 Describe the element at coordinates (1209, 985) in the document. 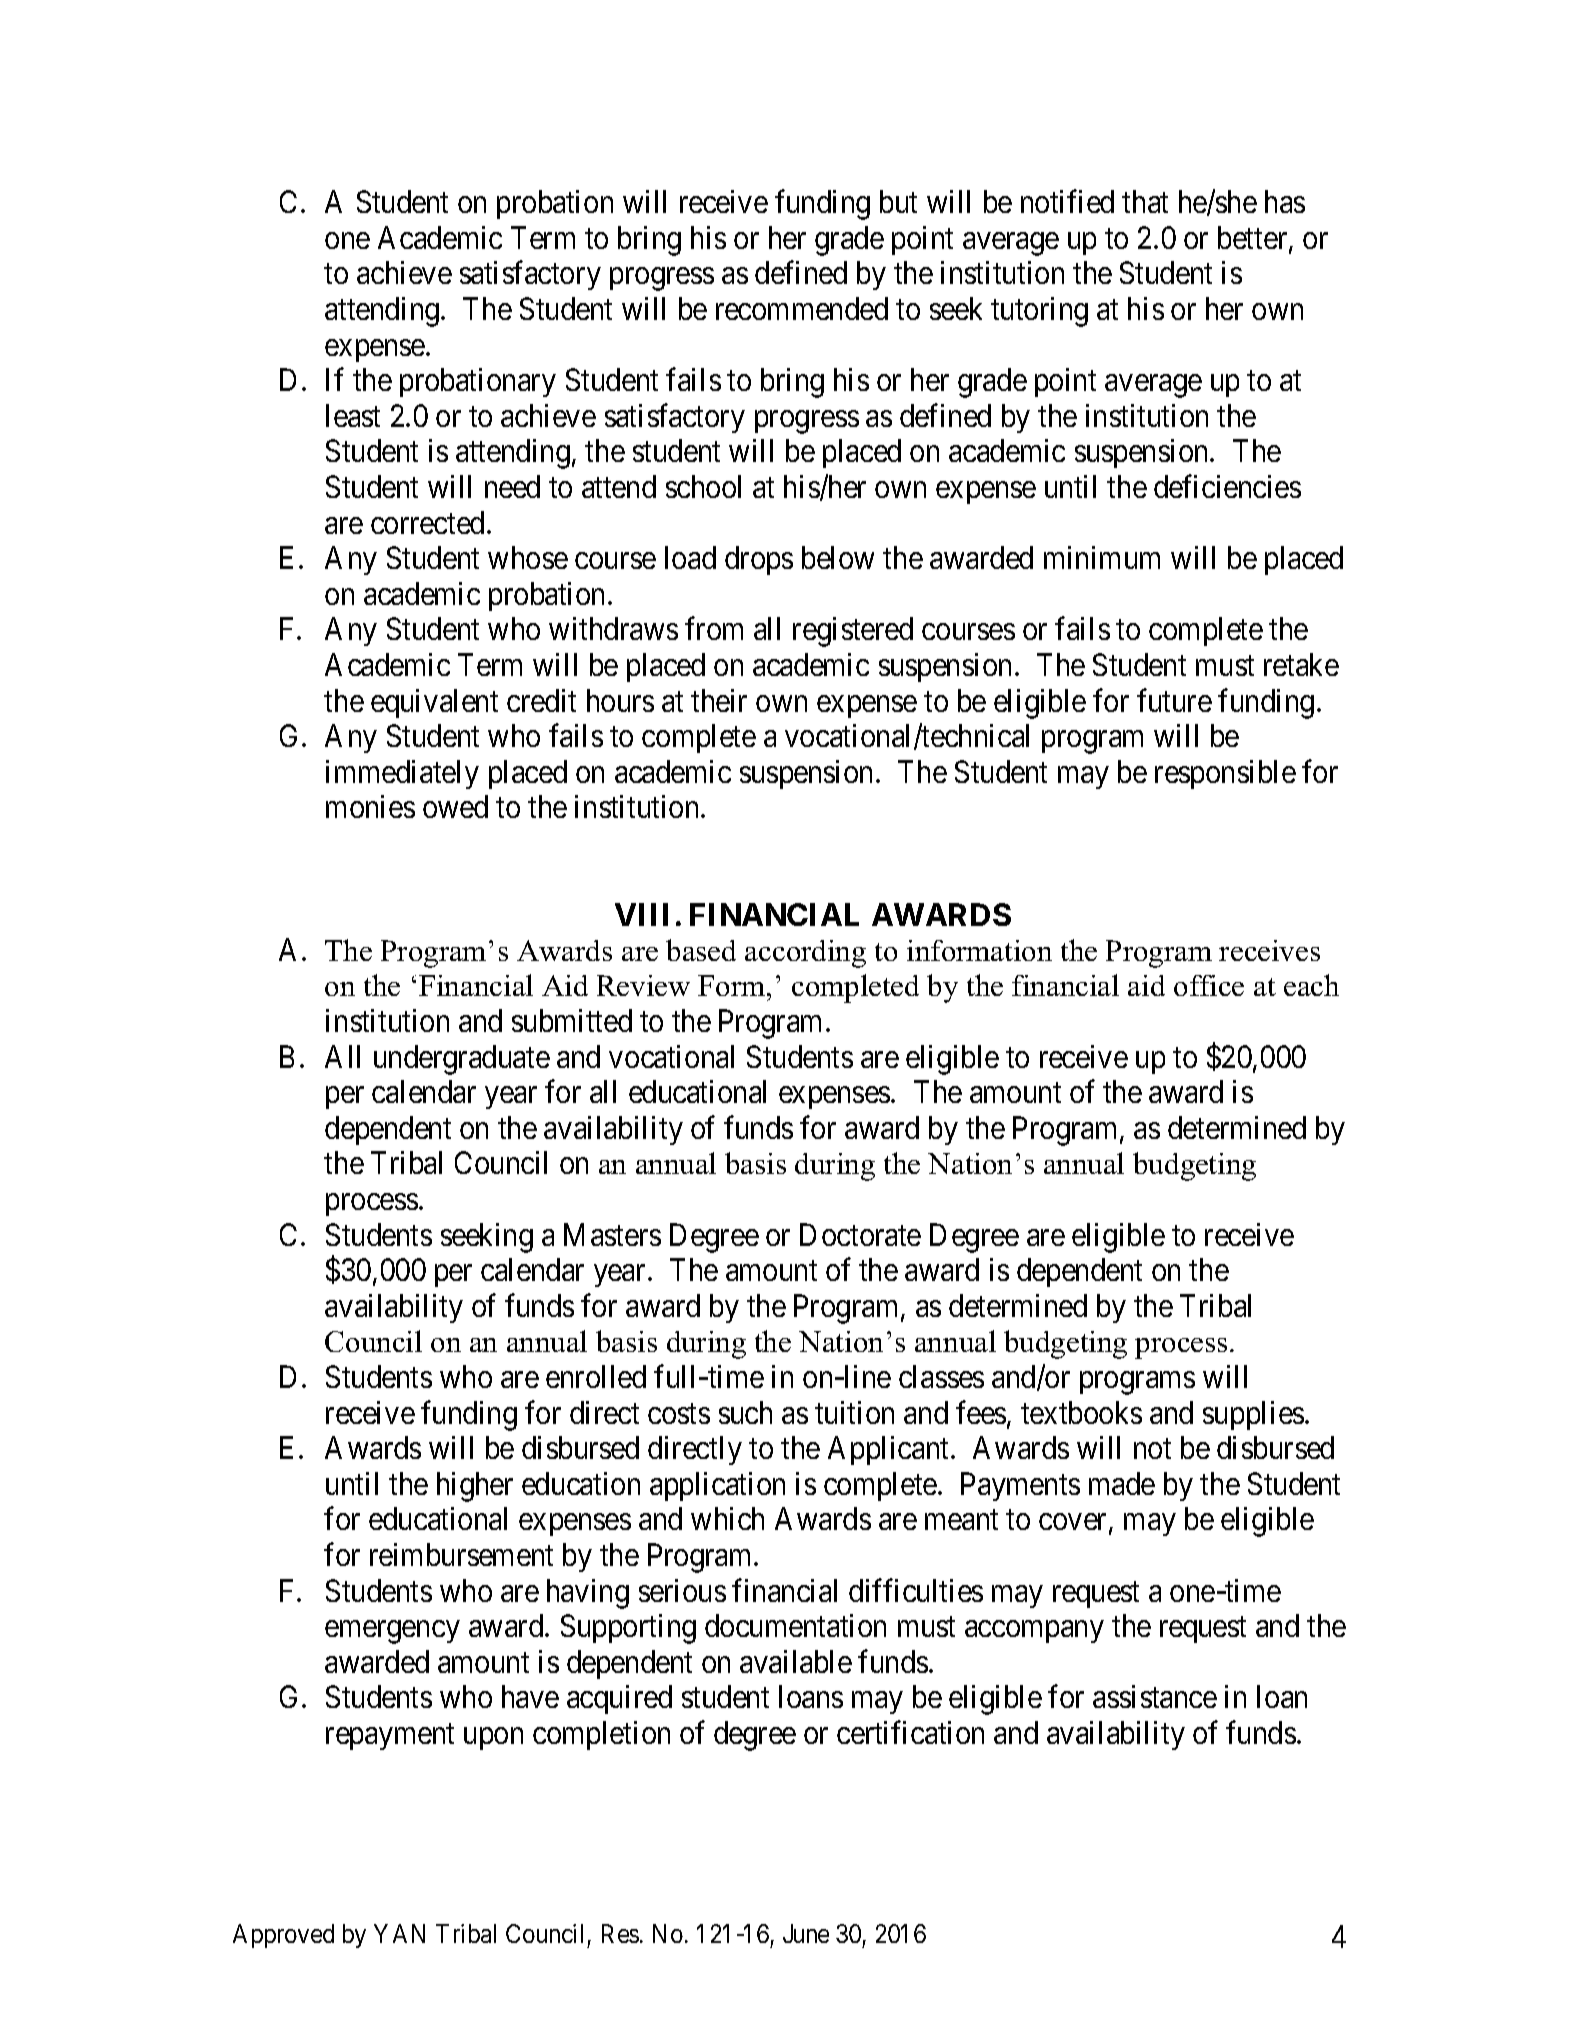

I see `office` at that location.
